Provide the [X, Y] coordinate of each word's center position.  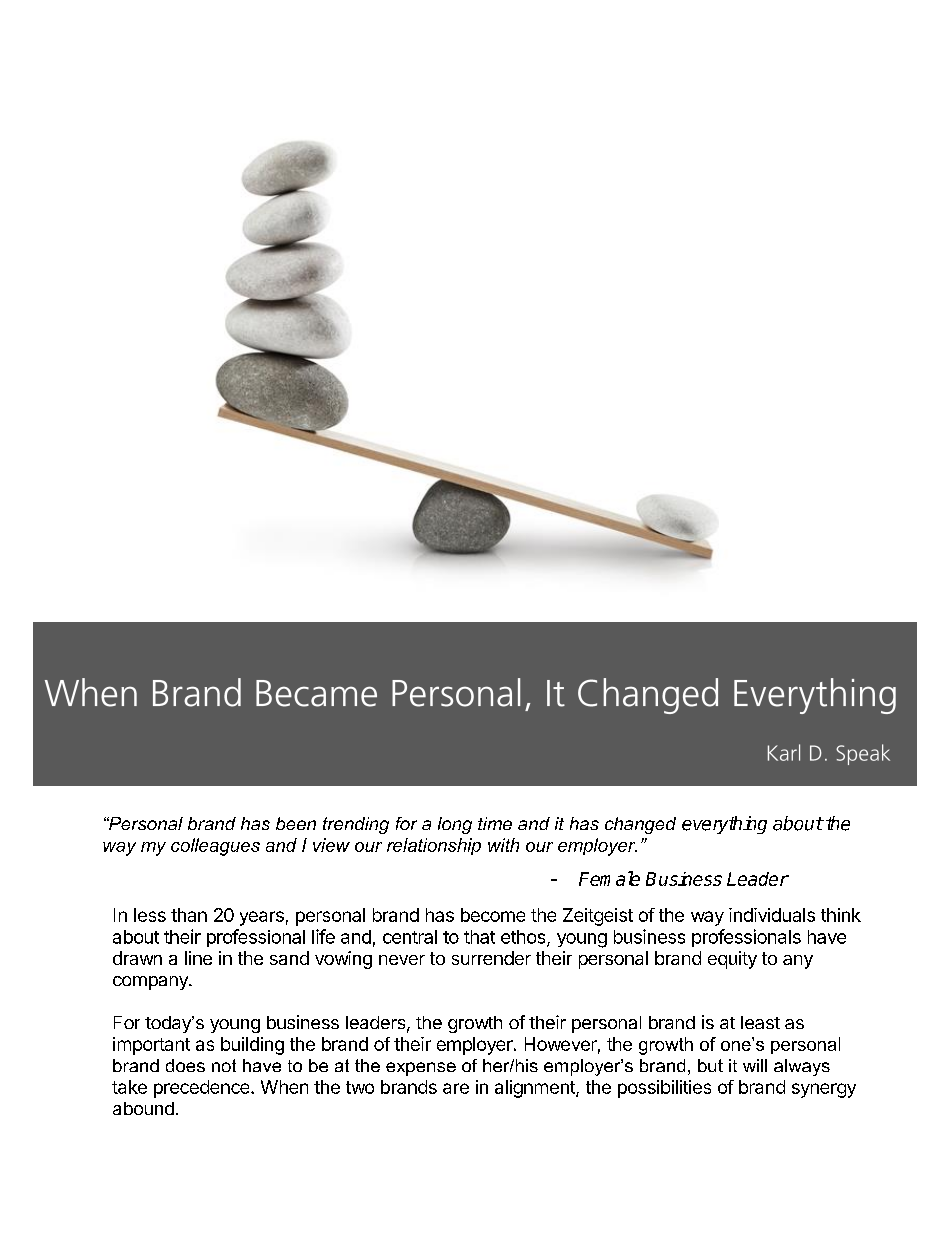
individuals [772, 915]
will [755, 1065]
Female [609, 878]
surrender [491, 958]
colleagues [215, 847]
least [760, 1022]
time [495, 823]
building [252, 1046]
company [151, 983]
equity [732, 960]
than [189, 915]
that [479, 937]
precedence [203, 1089]
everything [724, 825]
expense [421, 1069]
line [198, 958]
